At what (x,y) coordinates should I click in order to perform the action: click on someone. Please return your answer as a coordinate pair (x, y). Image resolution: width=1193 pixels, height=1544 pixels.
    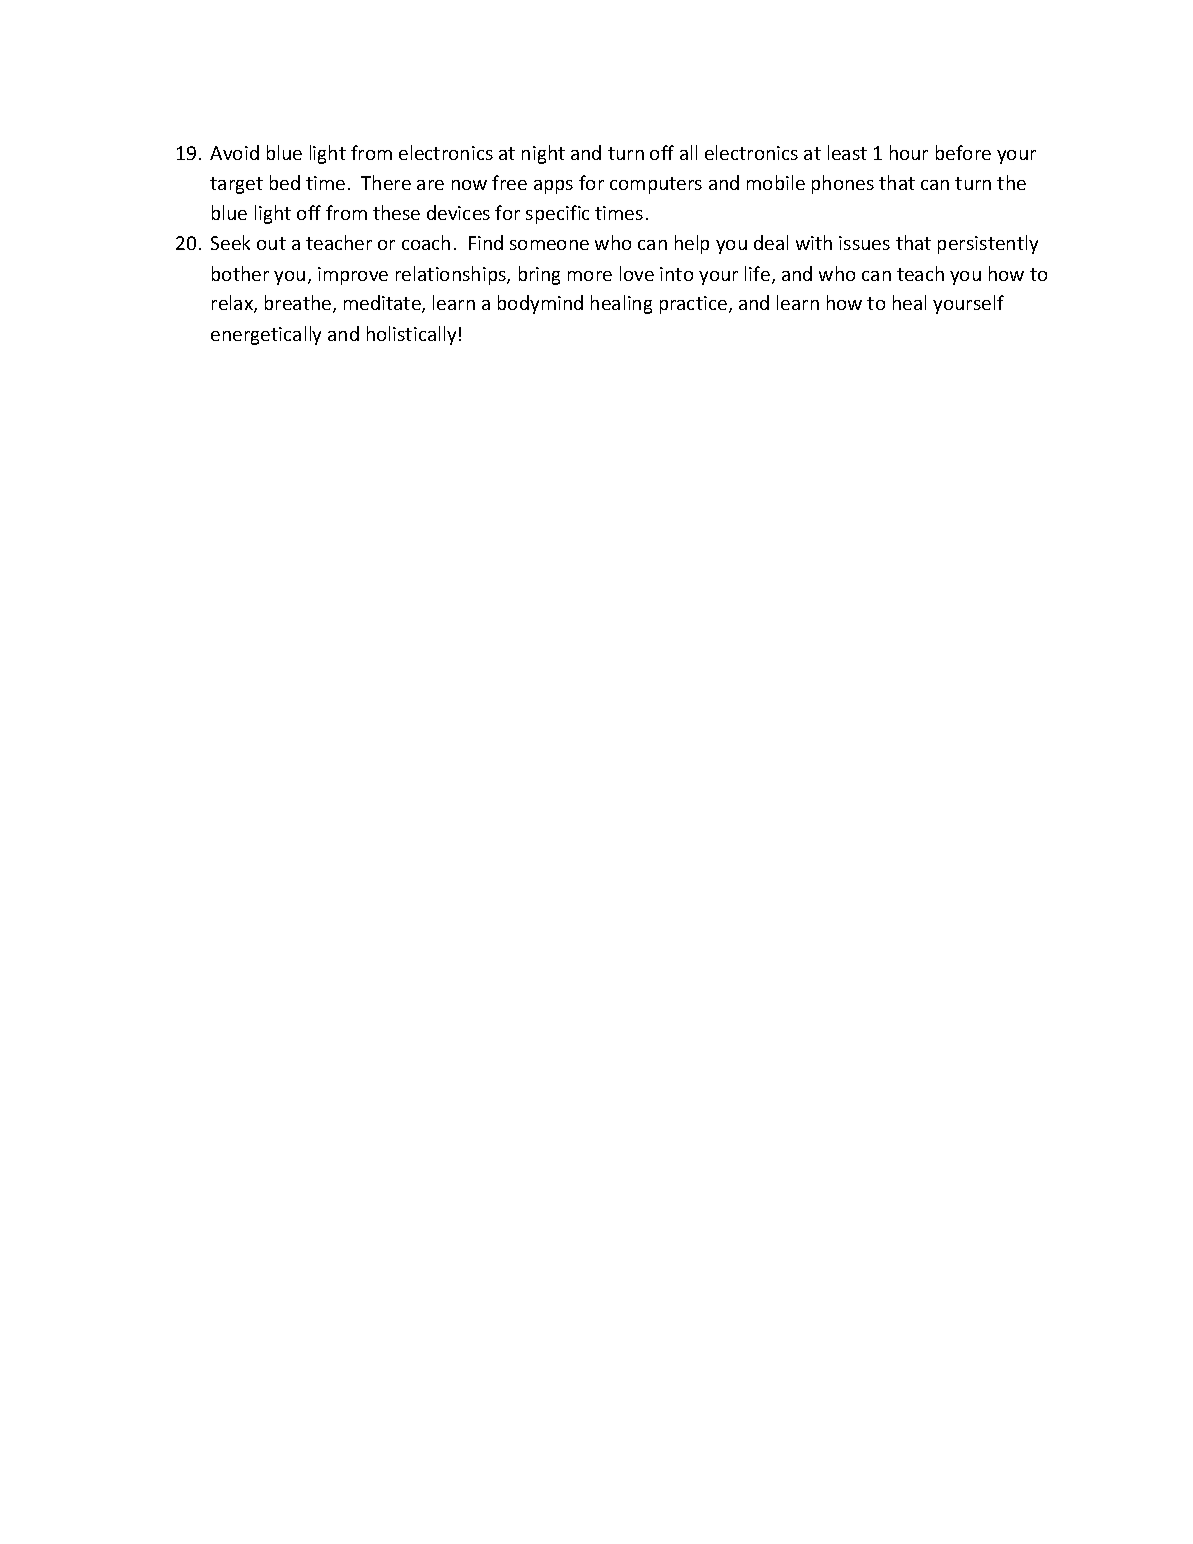
    Looking at the image, I should click on (549, 245).
